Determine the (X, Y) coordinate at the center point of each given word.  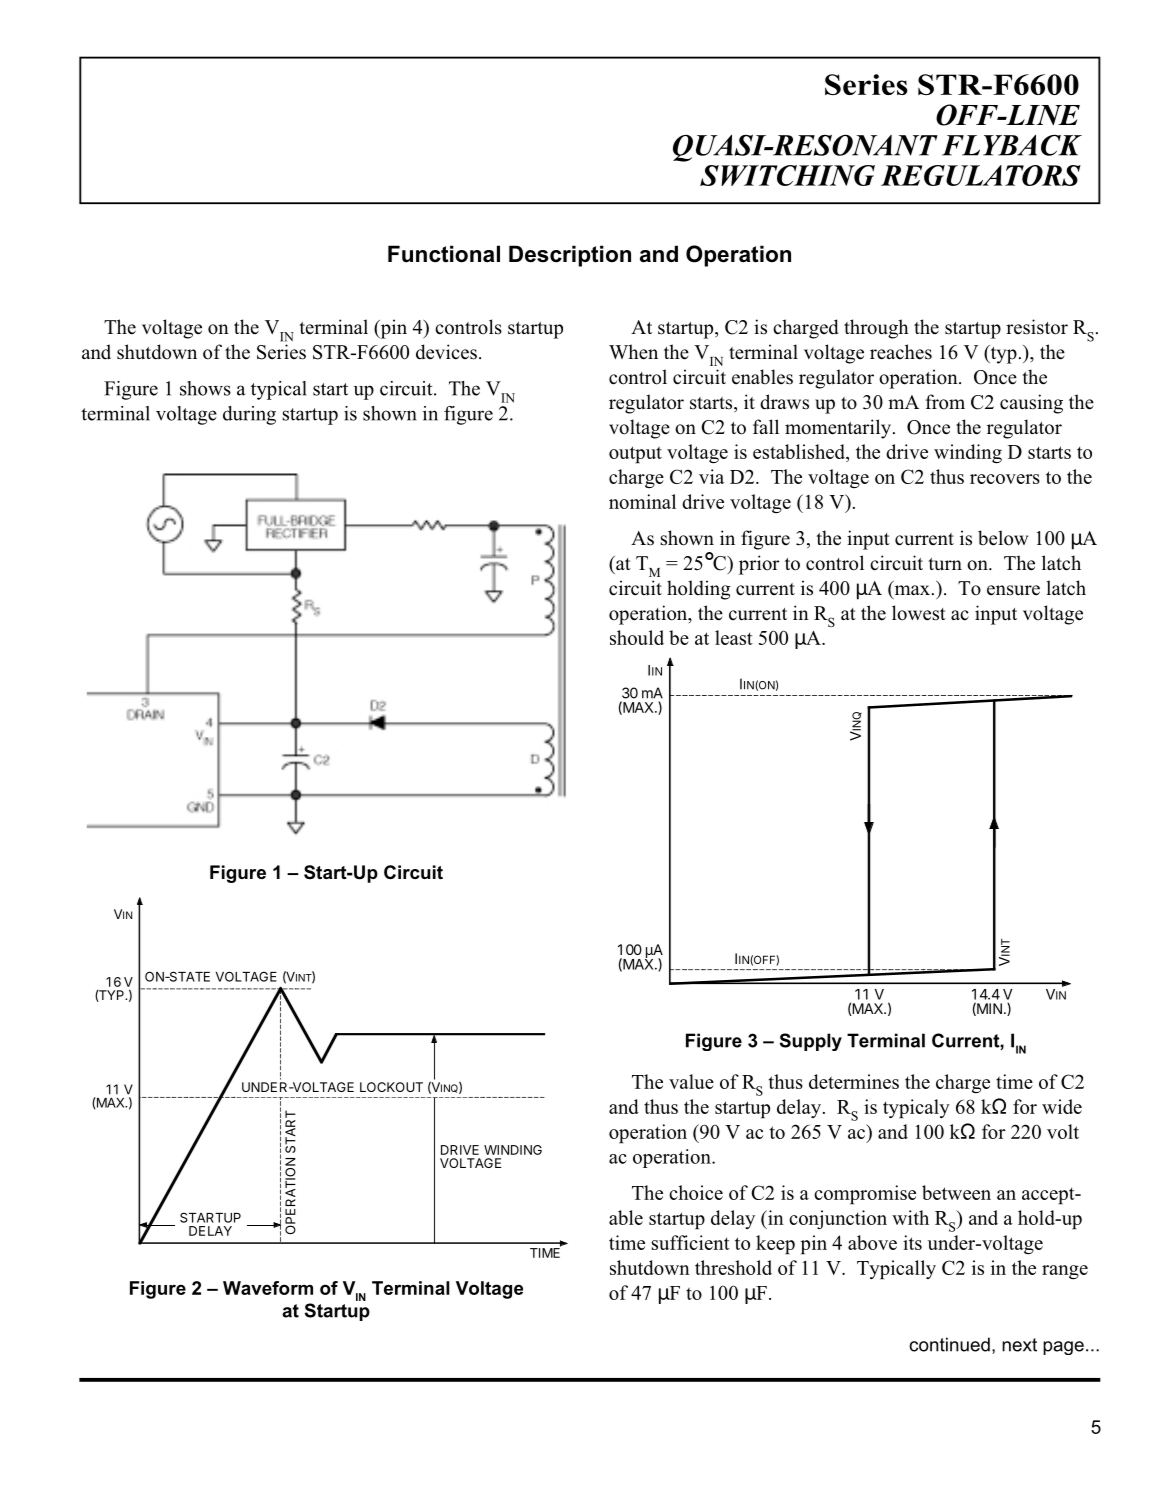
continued (949, 1344)
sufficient (691, 1242)
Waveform (268, 1288)
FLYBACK (1012, 145)
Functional (444, 254)
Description (570, 256)
